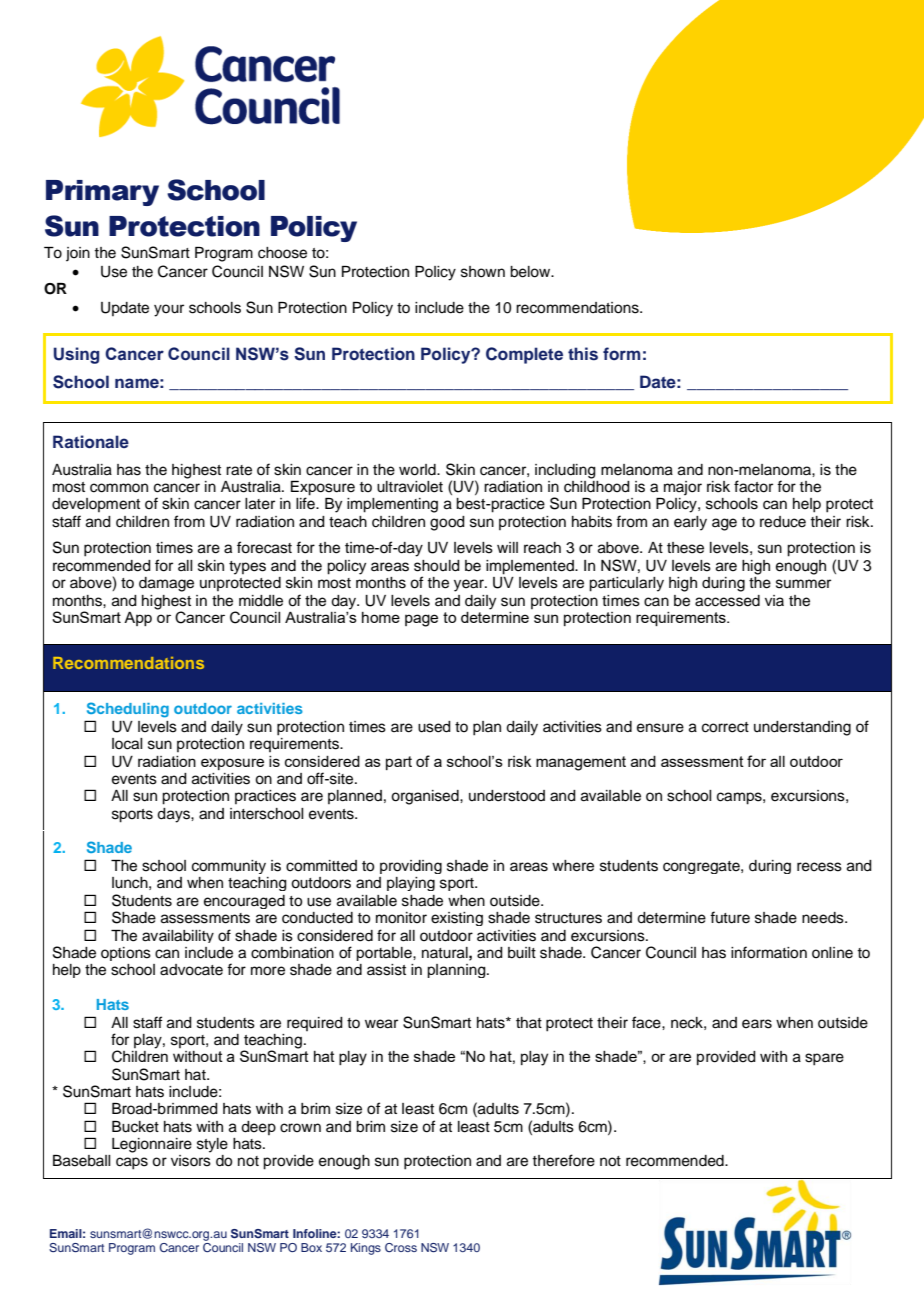 The image size is (924, 1308). I want to click on Primary, so click(102, 193).
